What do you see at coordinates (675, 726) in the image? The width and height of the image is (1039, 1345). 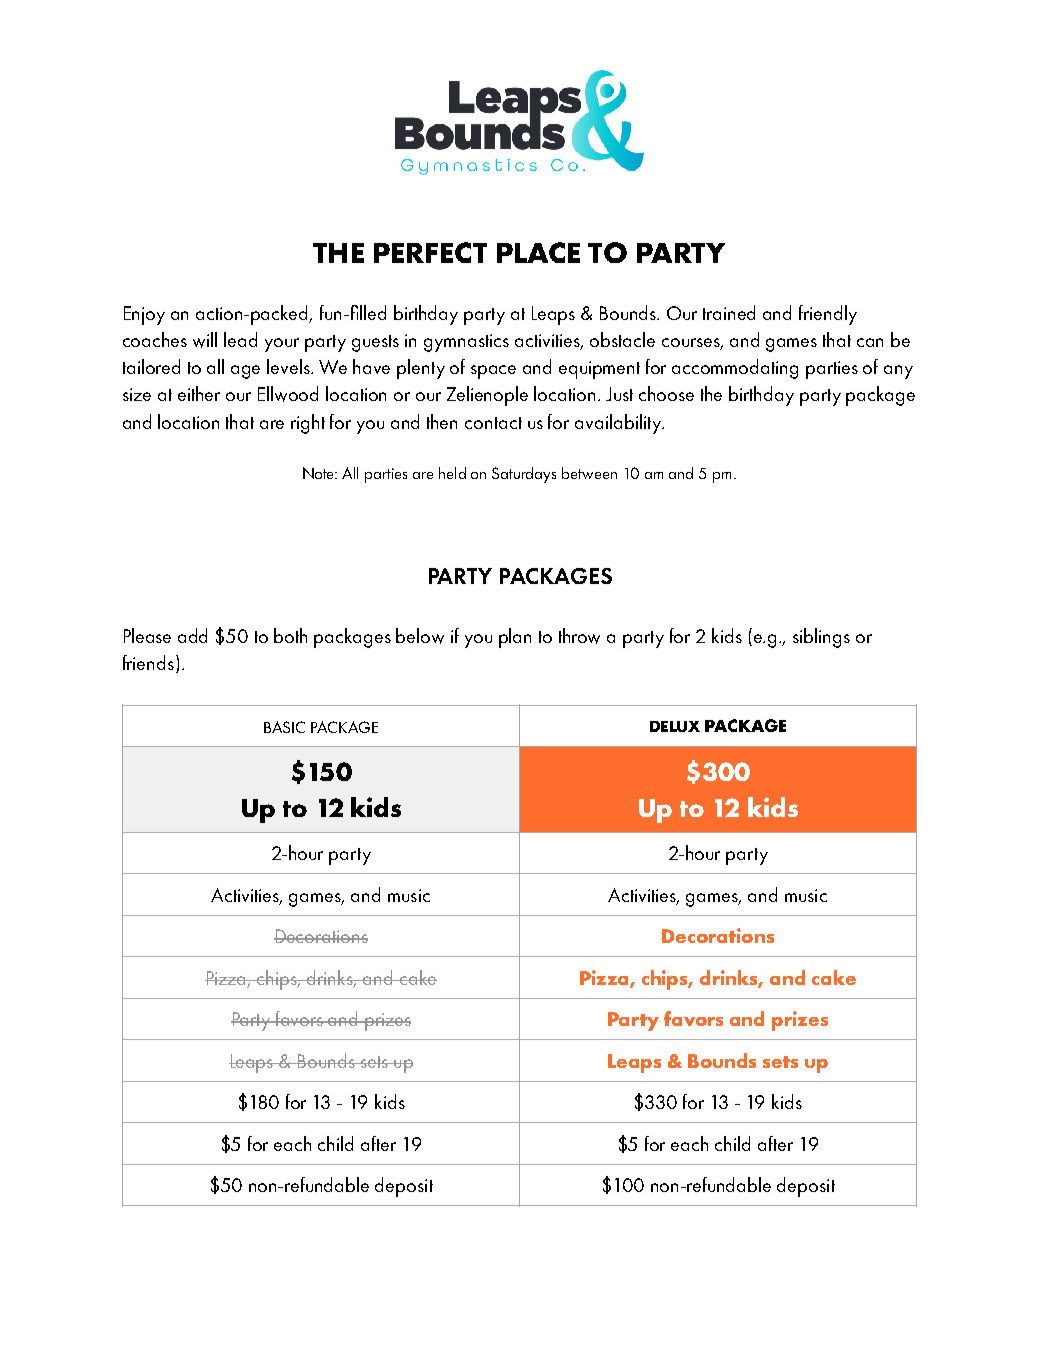 I see `DELUX` at bounding box center [675, 726].
